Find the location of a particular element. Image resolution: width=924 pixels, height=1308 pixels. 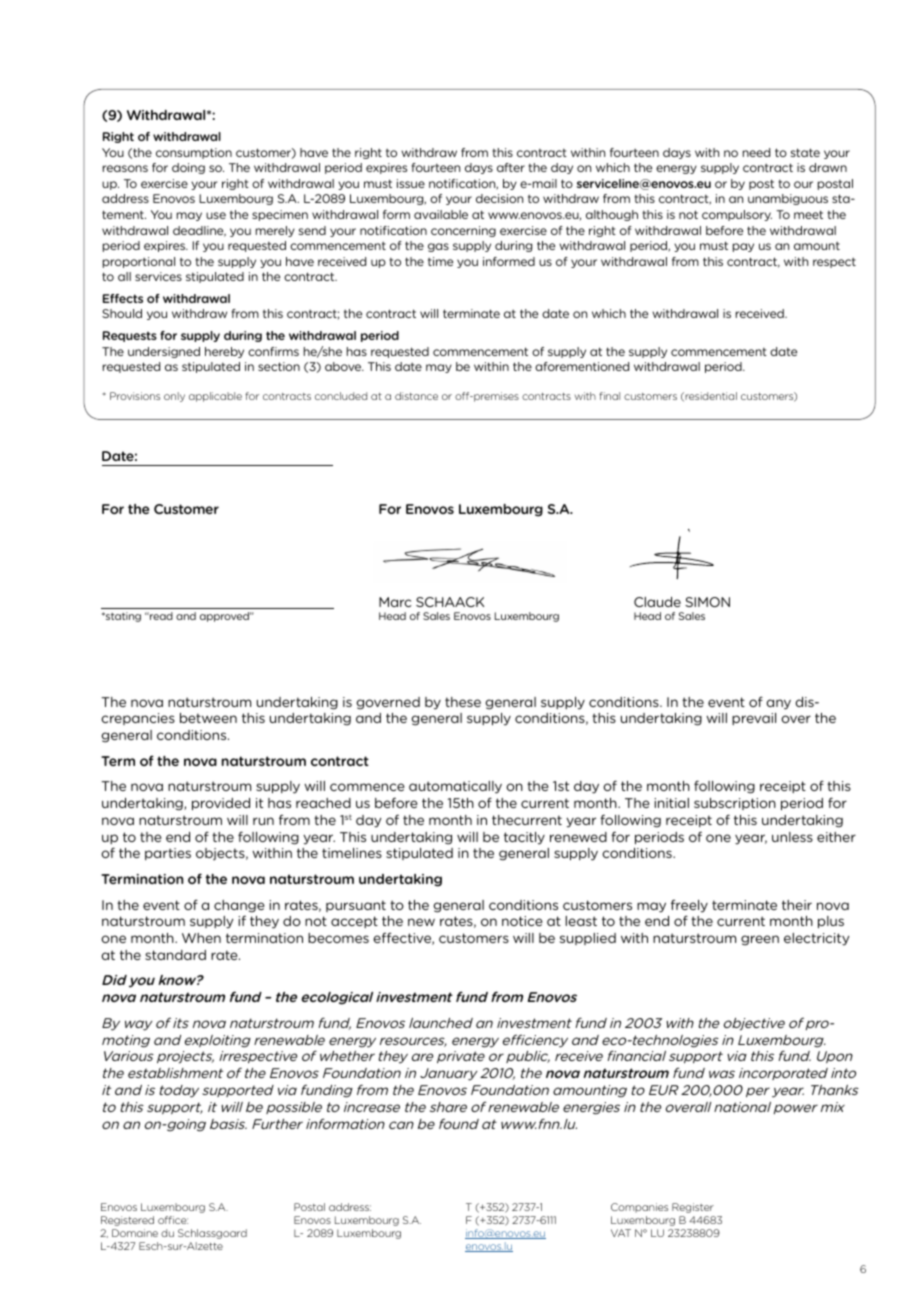

stating is located at coordinates (122, 617).
